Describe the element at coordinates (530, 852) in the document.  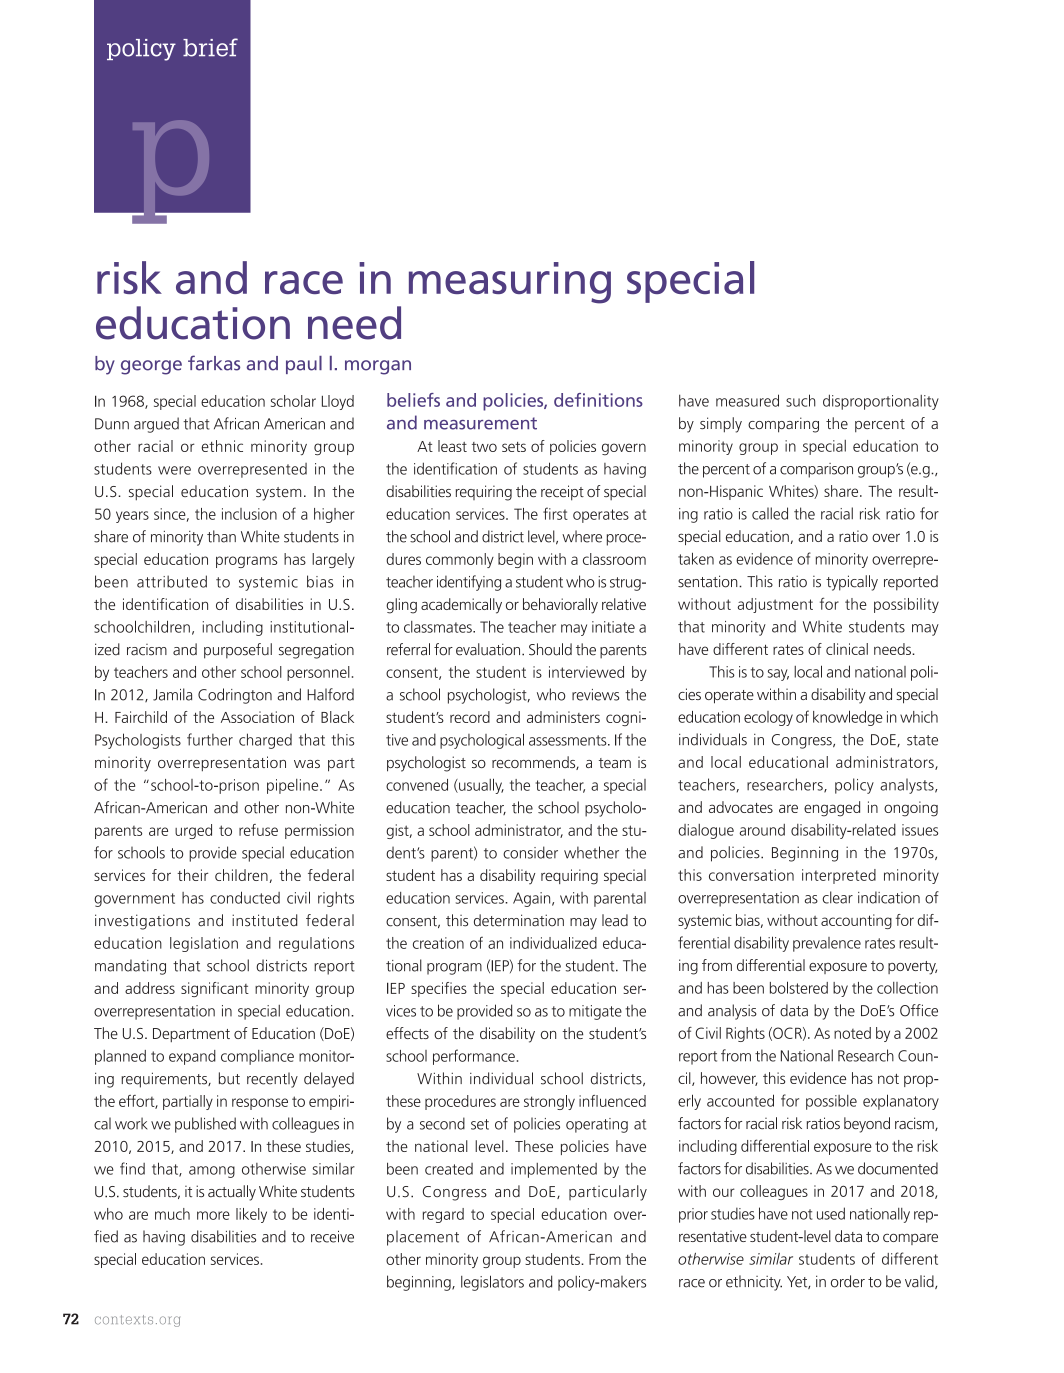
I see `consider` at that location.
